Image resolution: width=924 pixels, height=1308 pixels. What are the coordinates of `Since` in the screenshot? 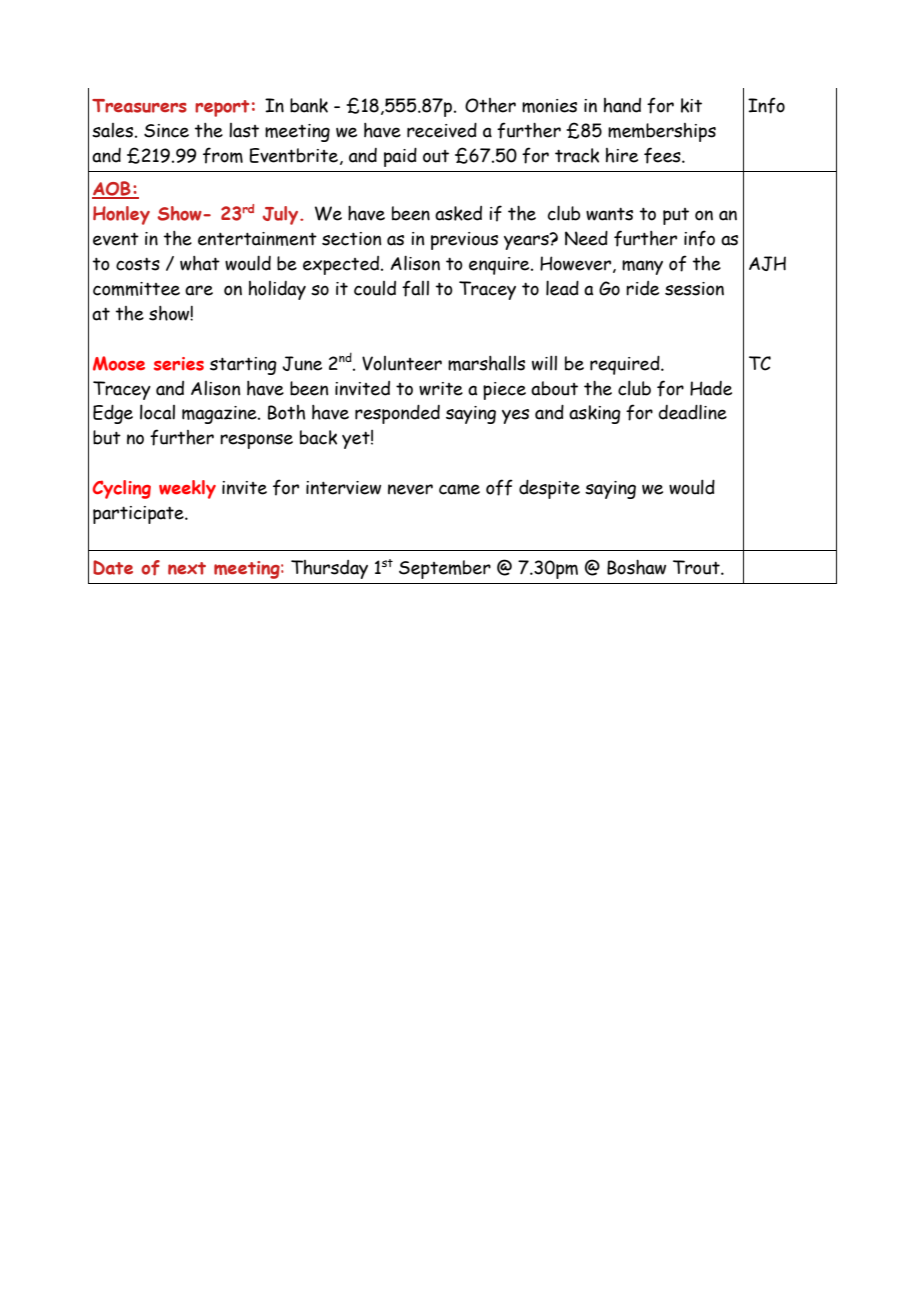 It's located at (166, 131).
